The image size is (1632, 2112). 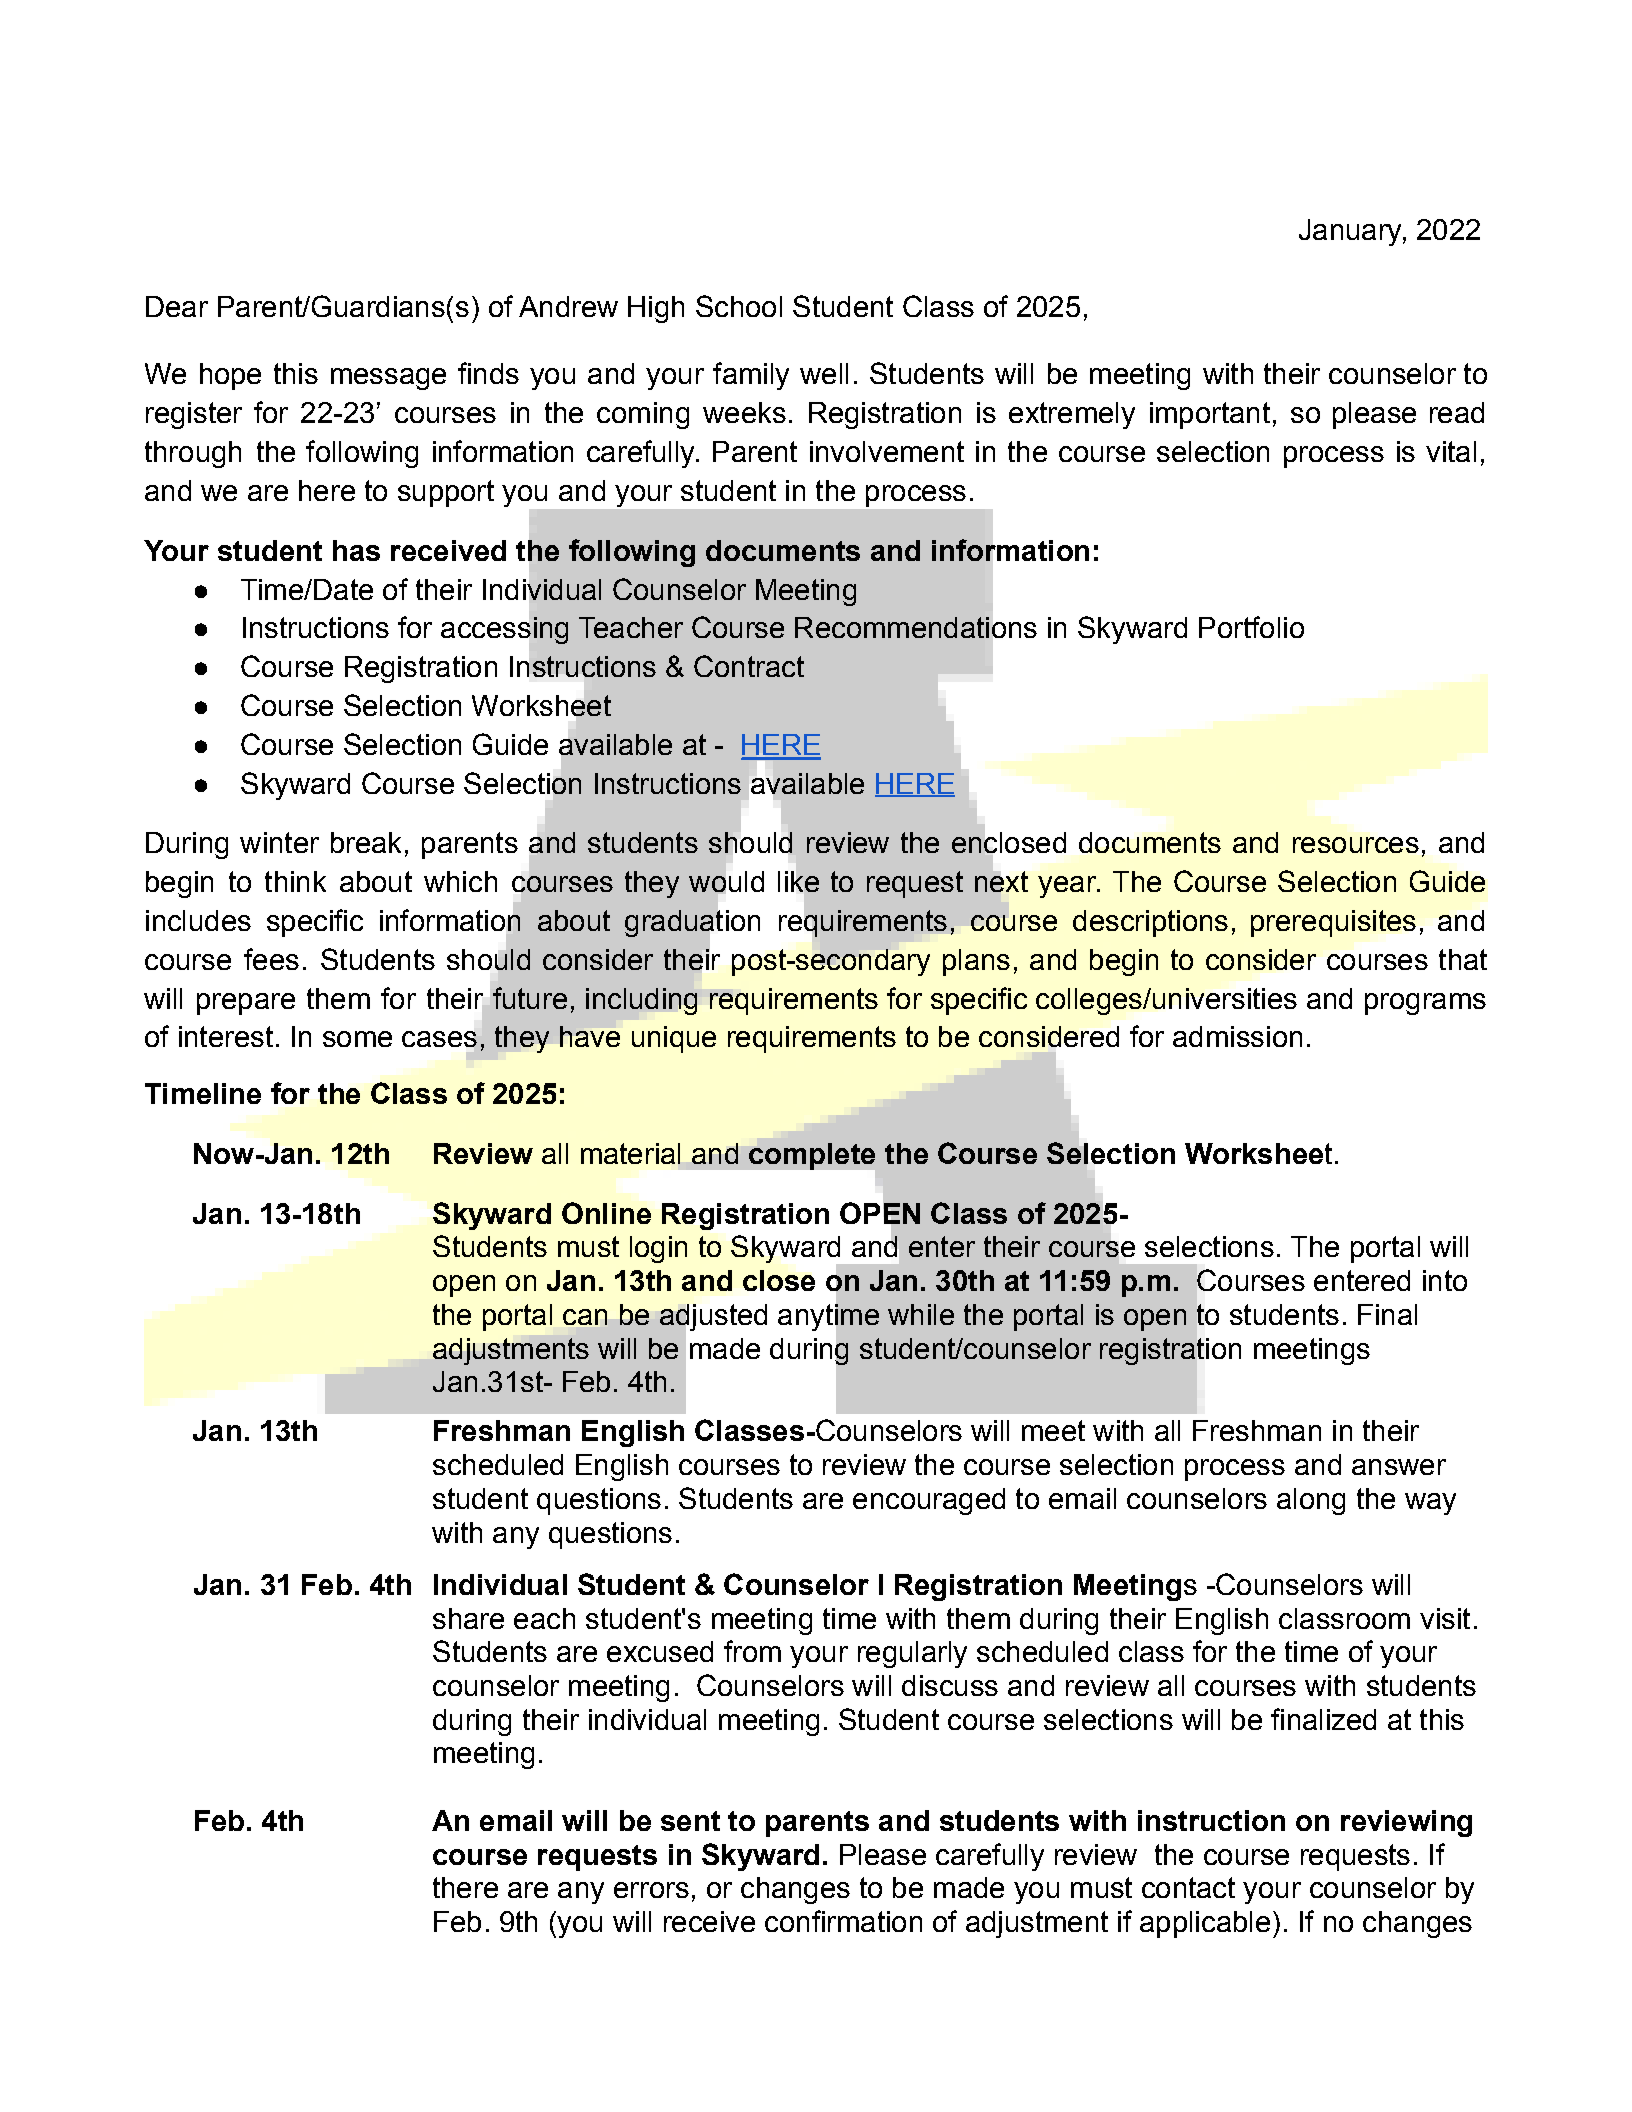 I want to click on answer, so click(x=1399, y=1467).
